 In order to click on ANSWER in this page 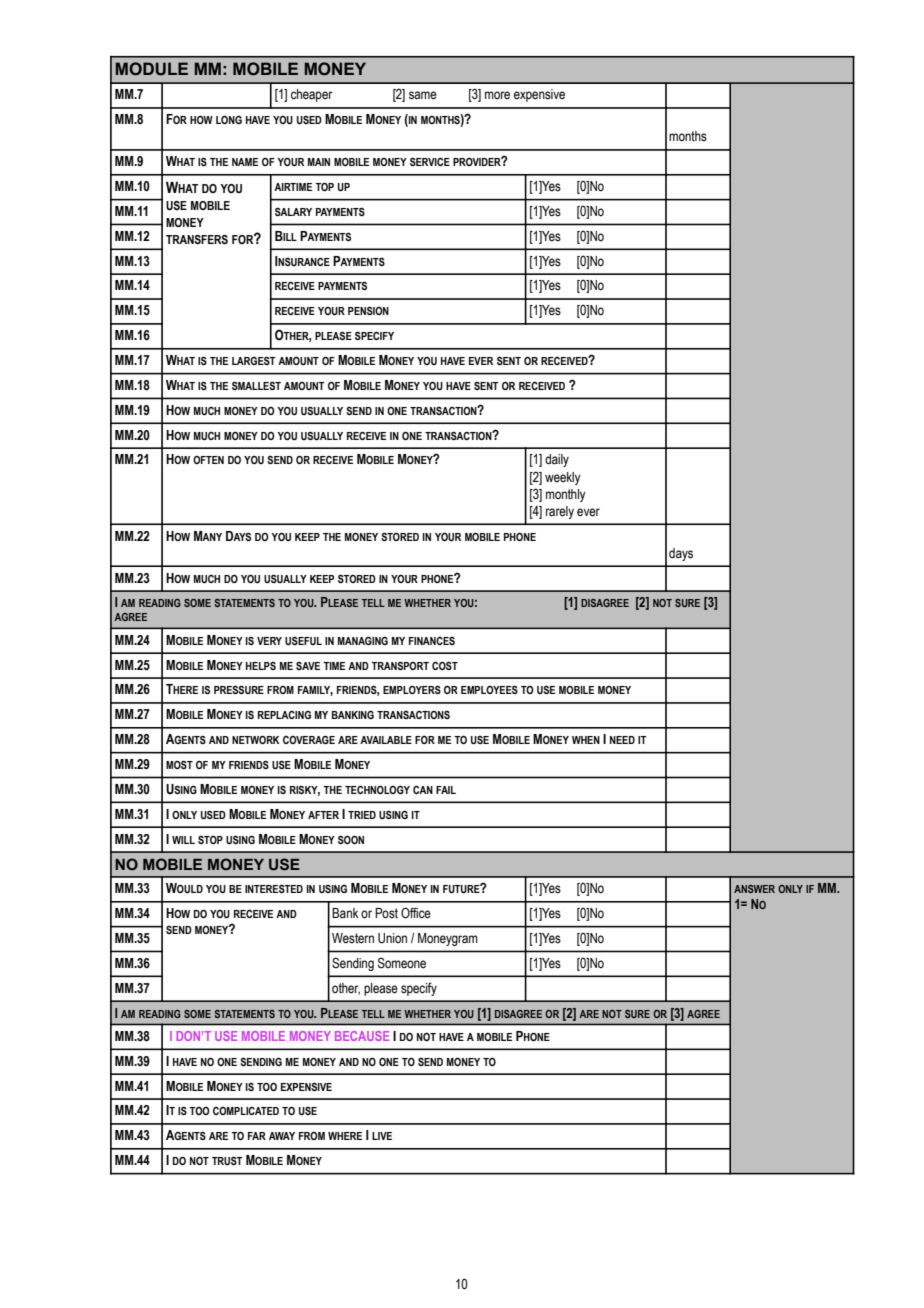, I will do `click(754, 889)`.
